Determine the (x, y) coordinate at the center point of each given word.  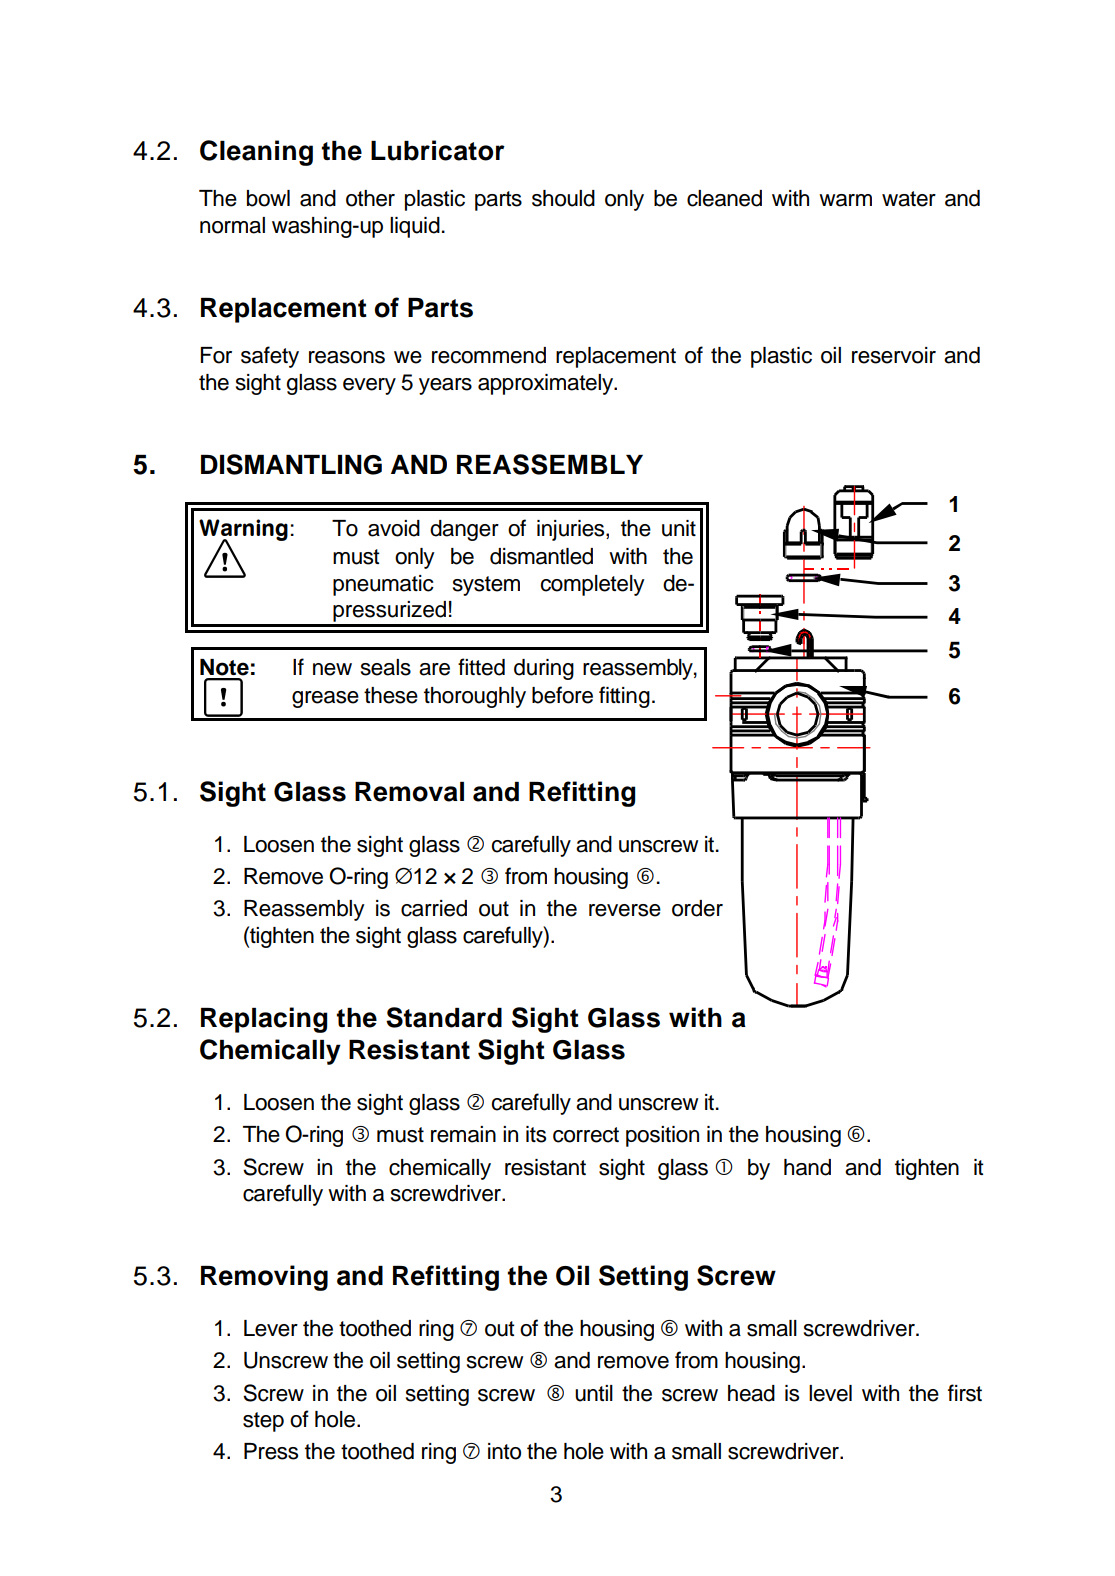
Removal (409, 792)
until (594, 1393)
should (563, 198)
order (697, 908)
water (909, 199)
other (370, 198)
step (263, 1422)
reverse (625, 910)
